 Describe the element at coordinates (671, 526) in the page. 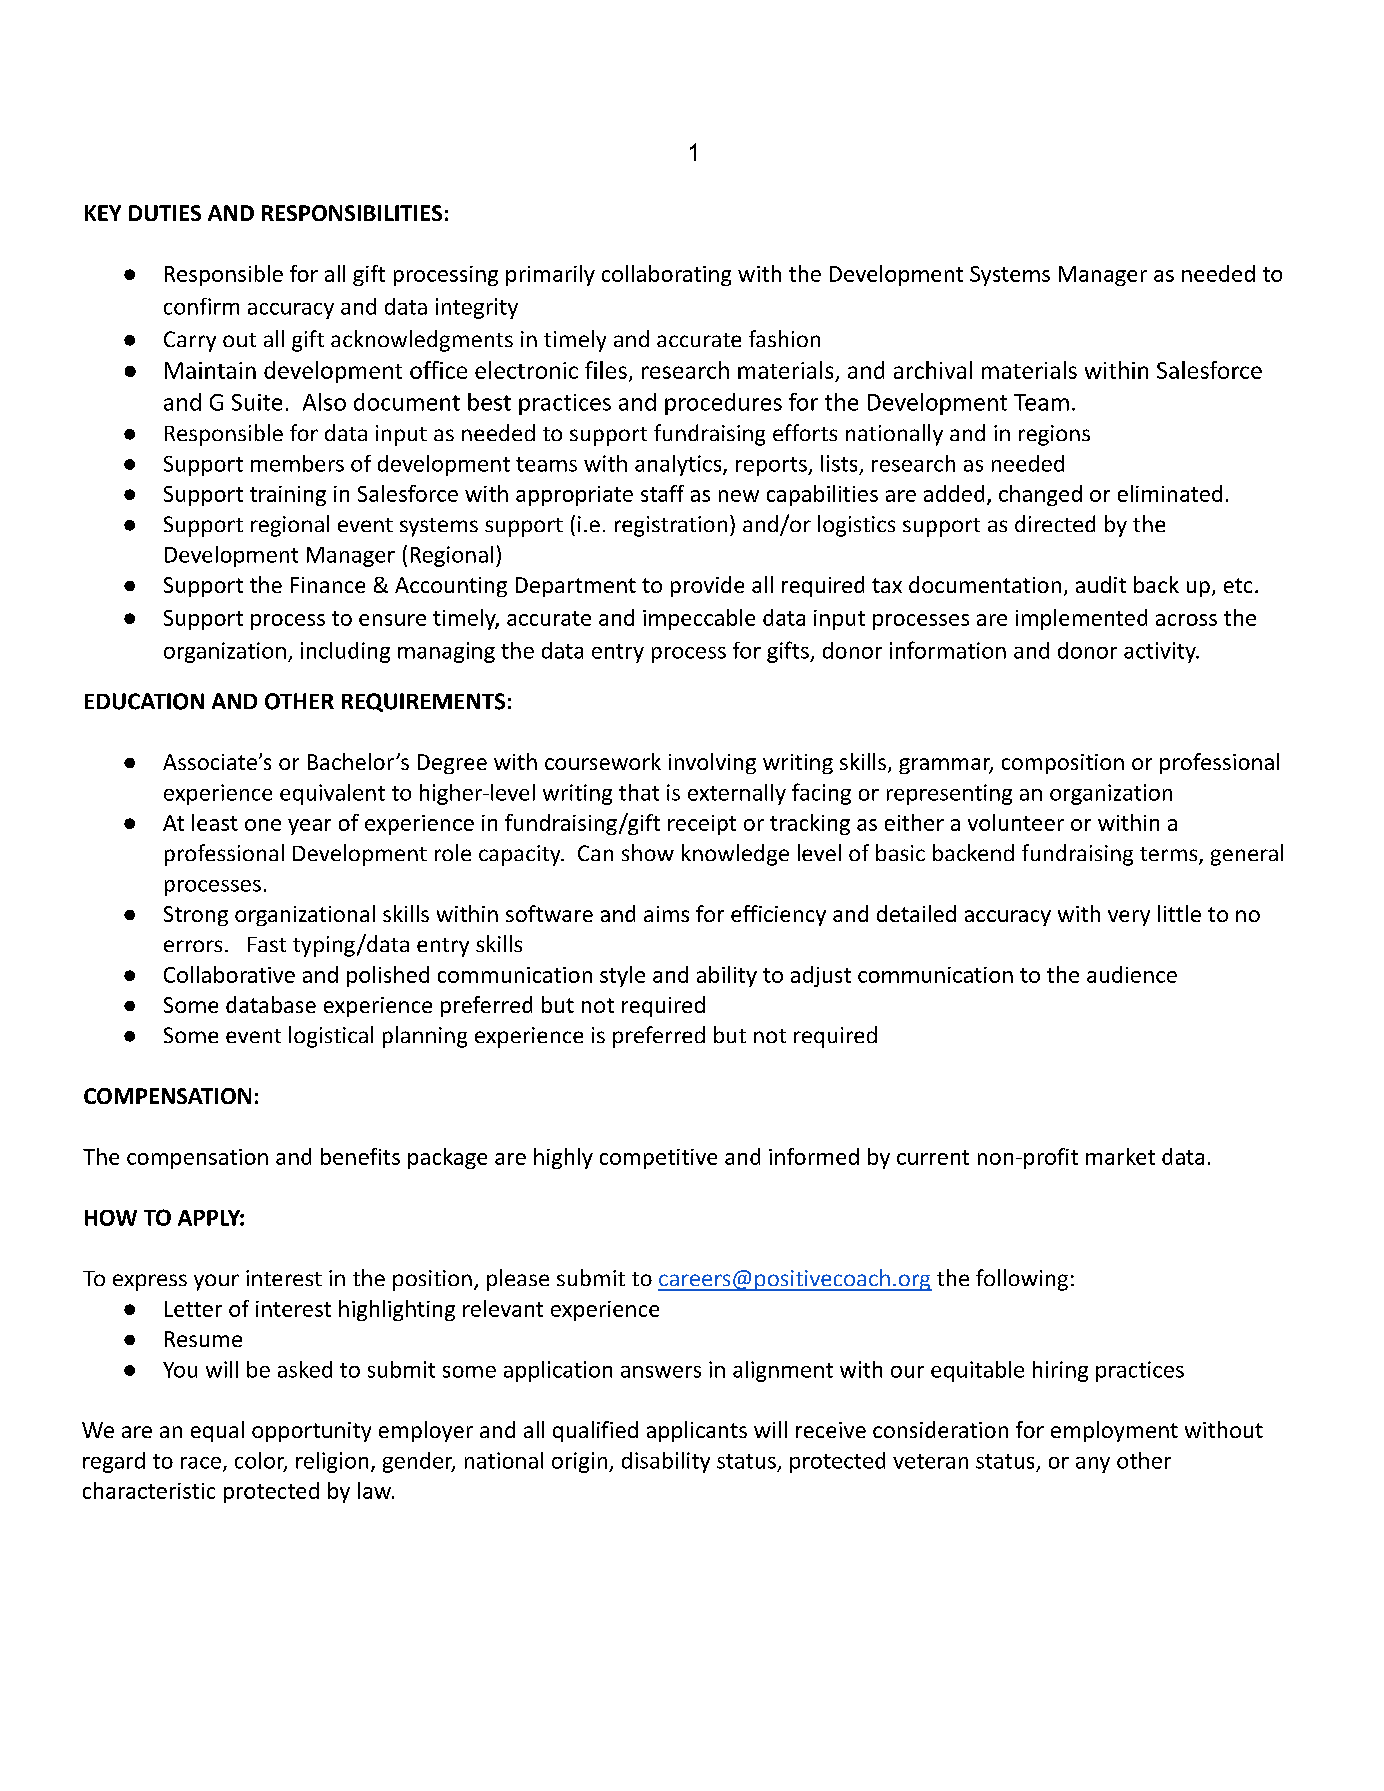

I see `registration` at that location.
